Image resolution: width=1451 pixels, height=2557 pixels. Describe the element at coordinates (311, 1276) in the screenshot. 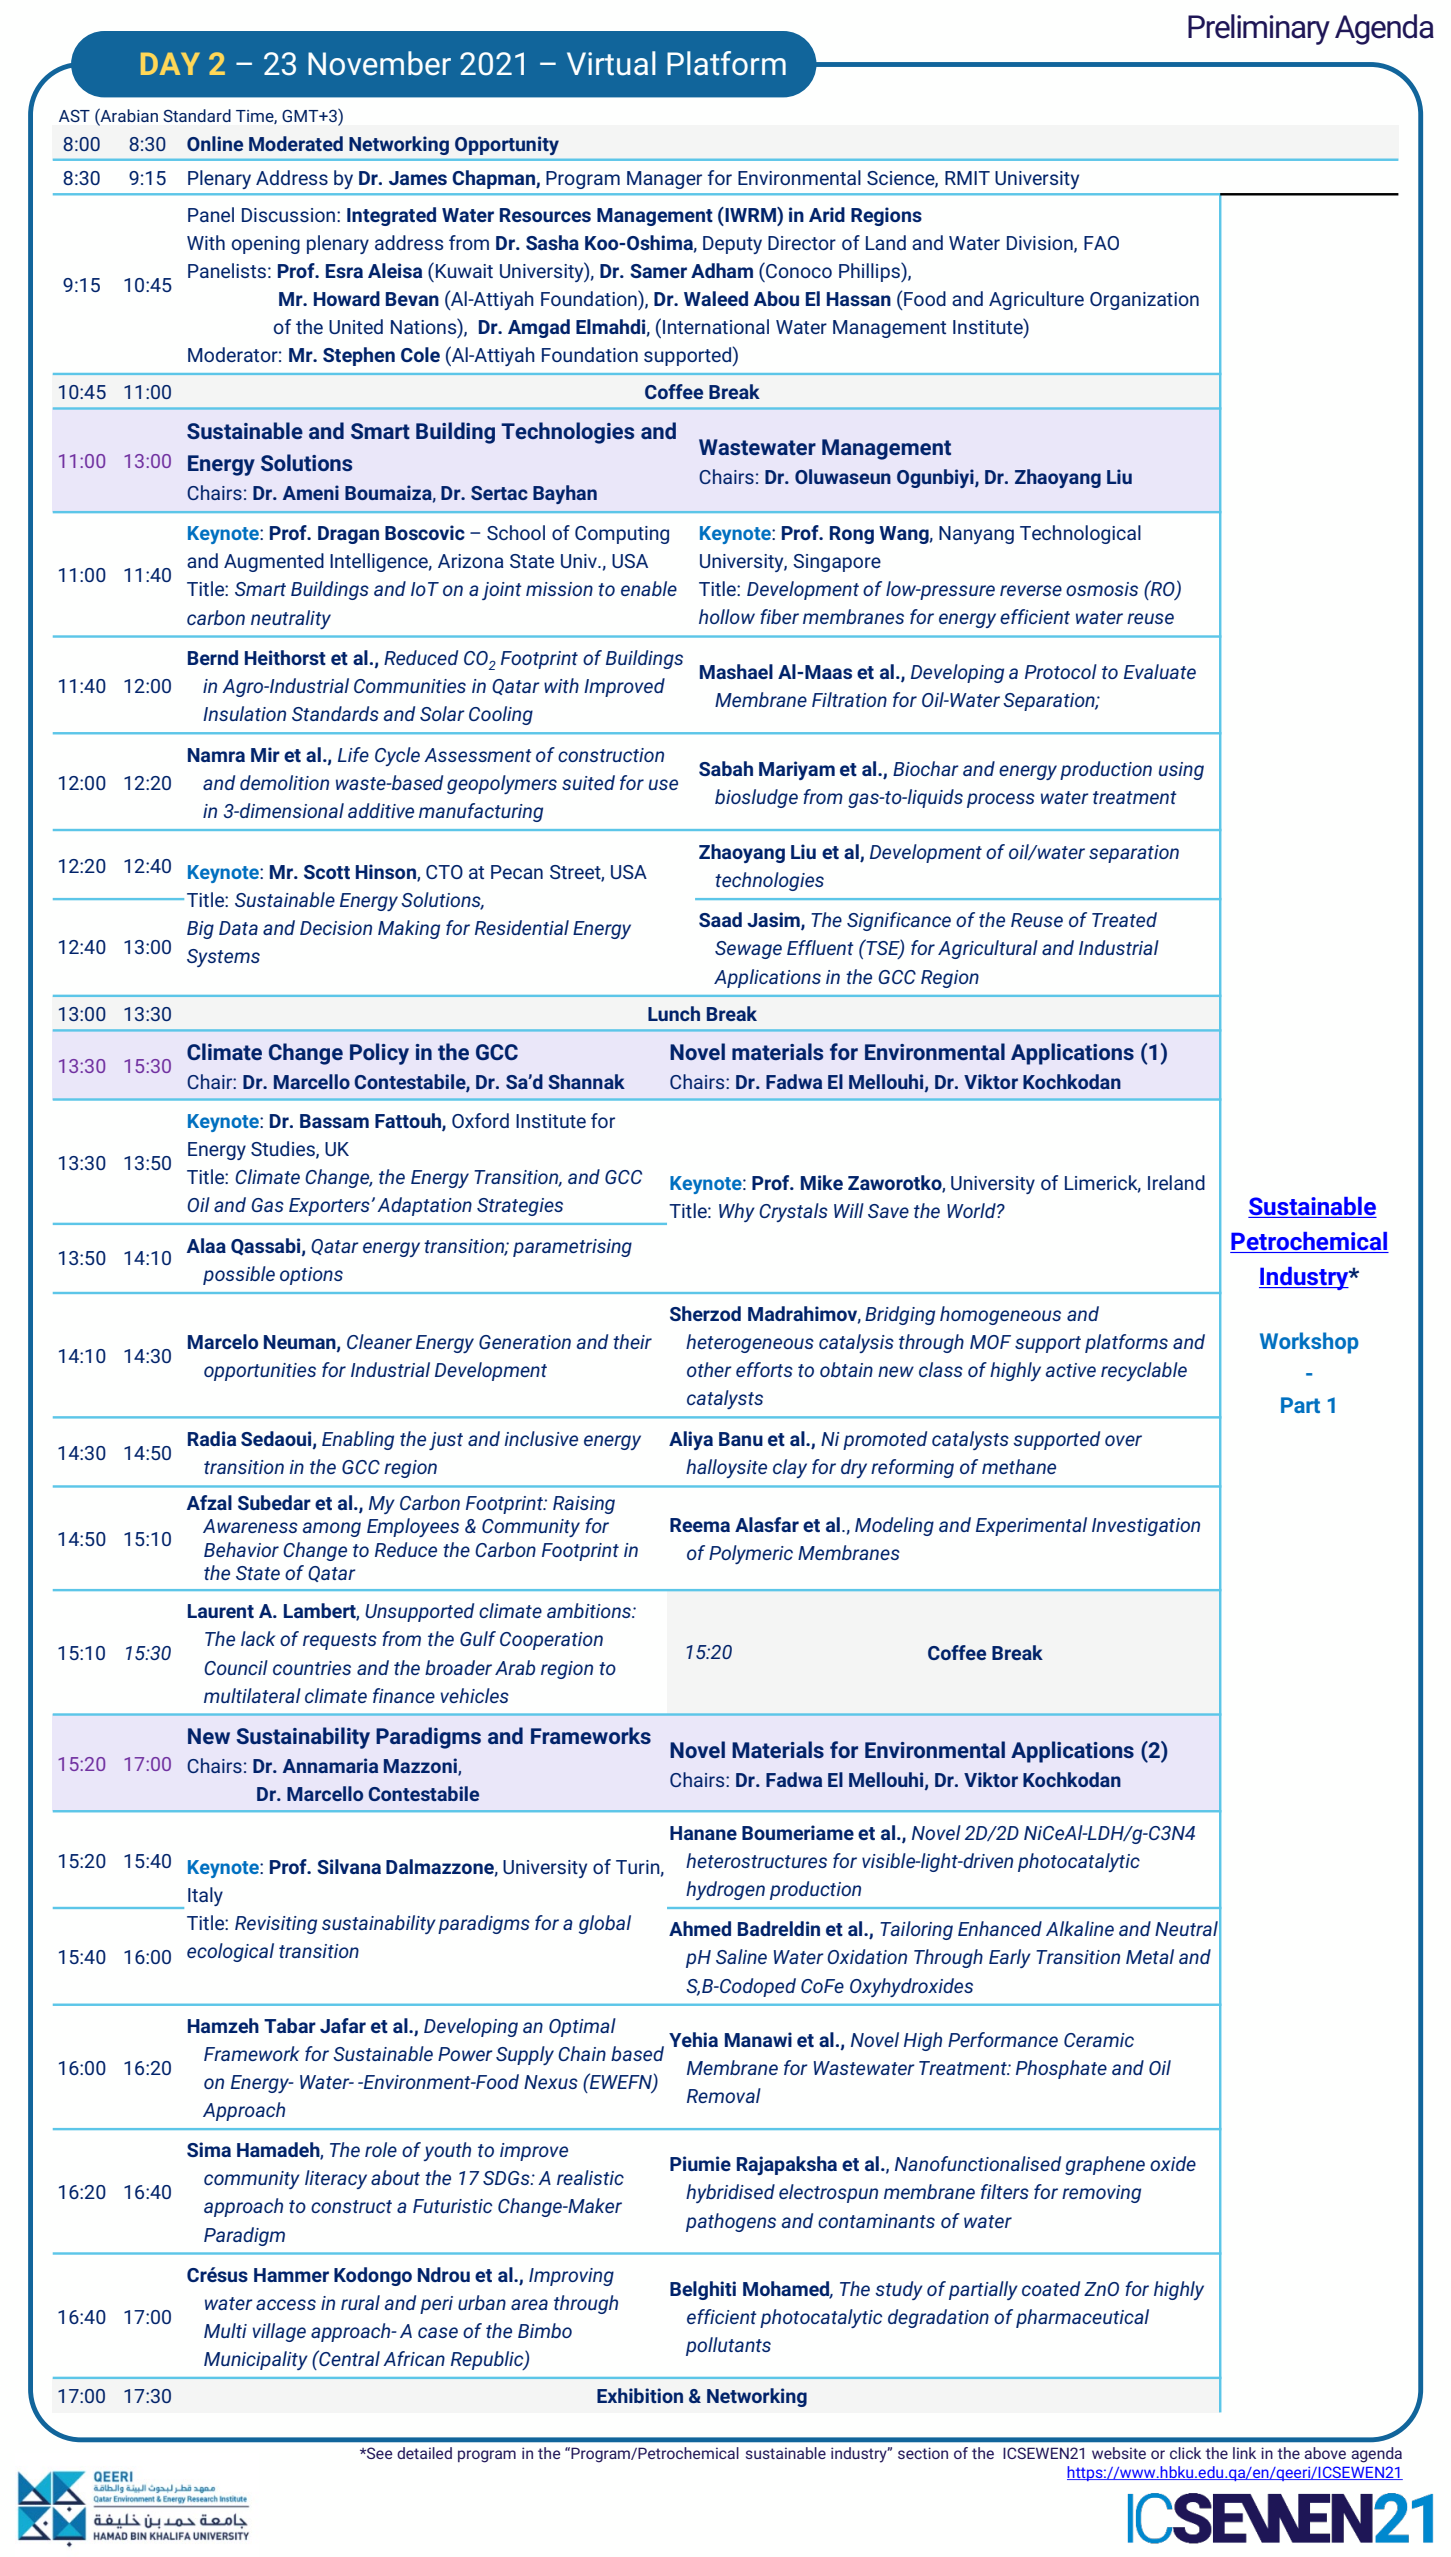

I see `options` at that location.
